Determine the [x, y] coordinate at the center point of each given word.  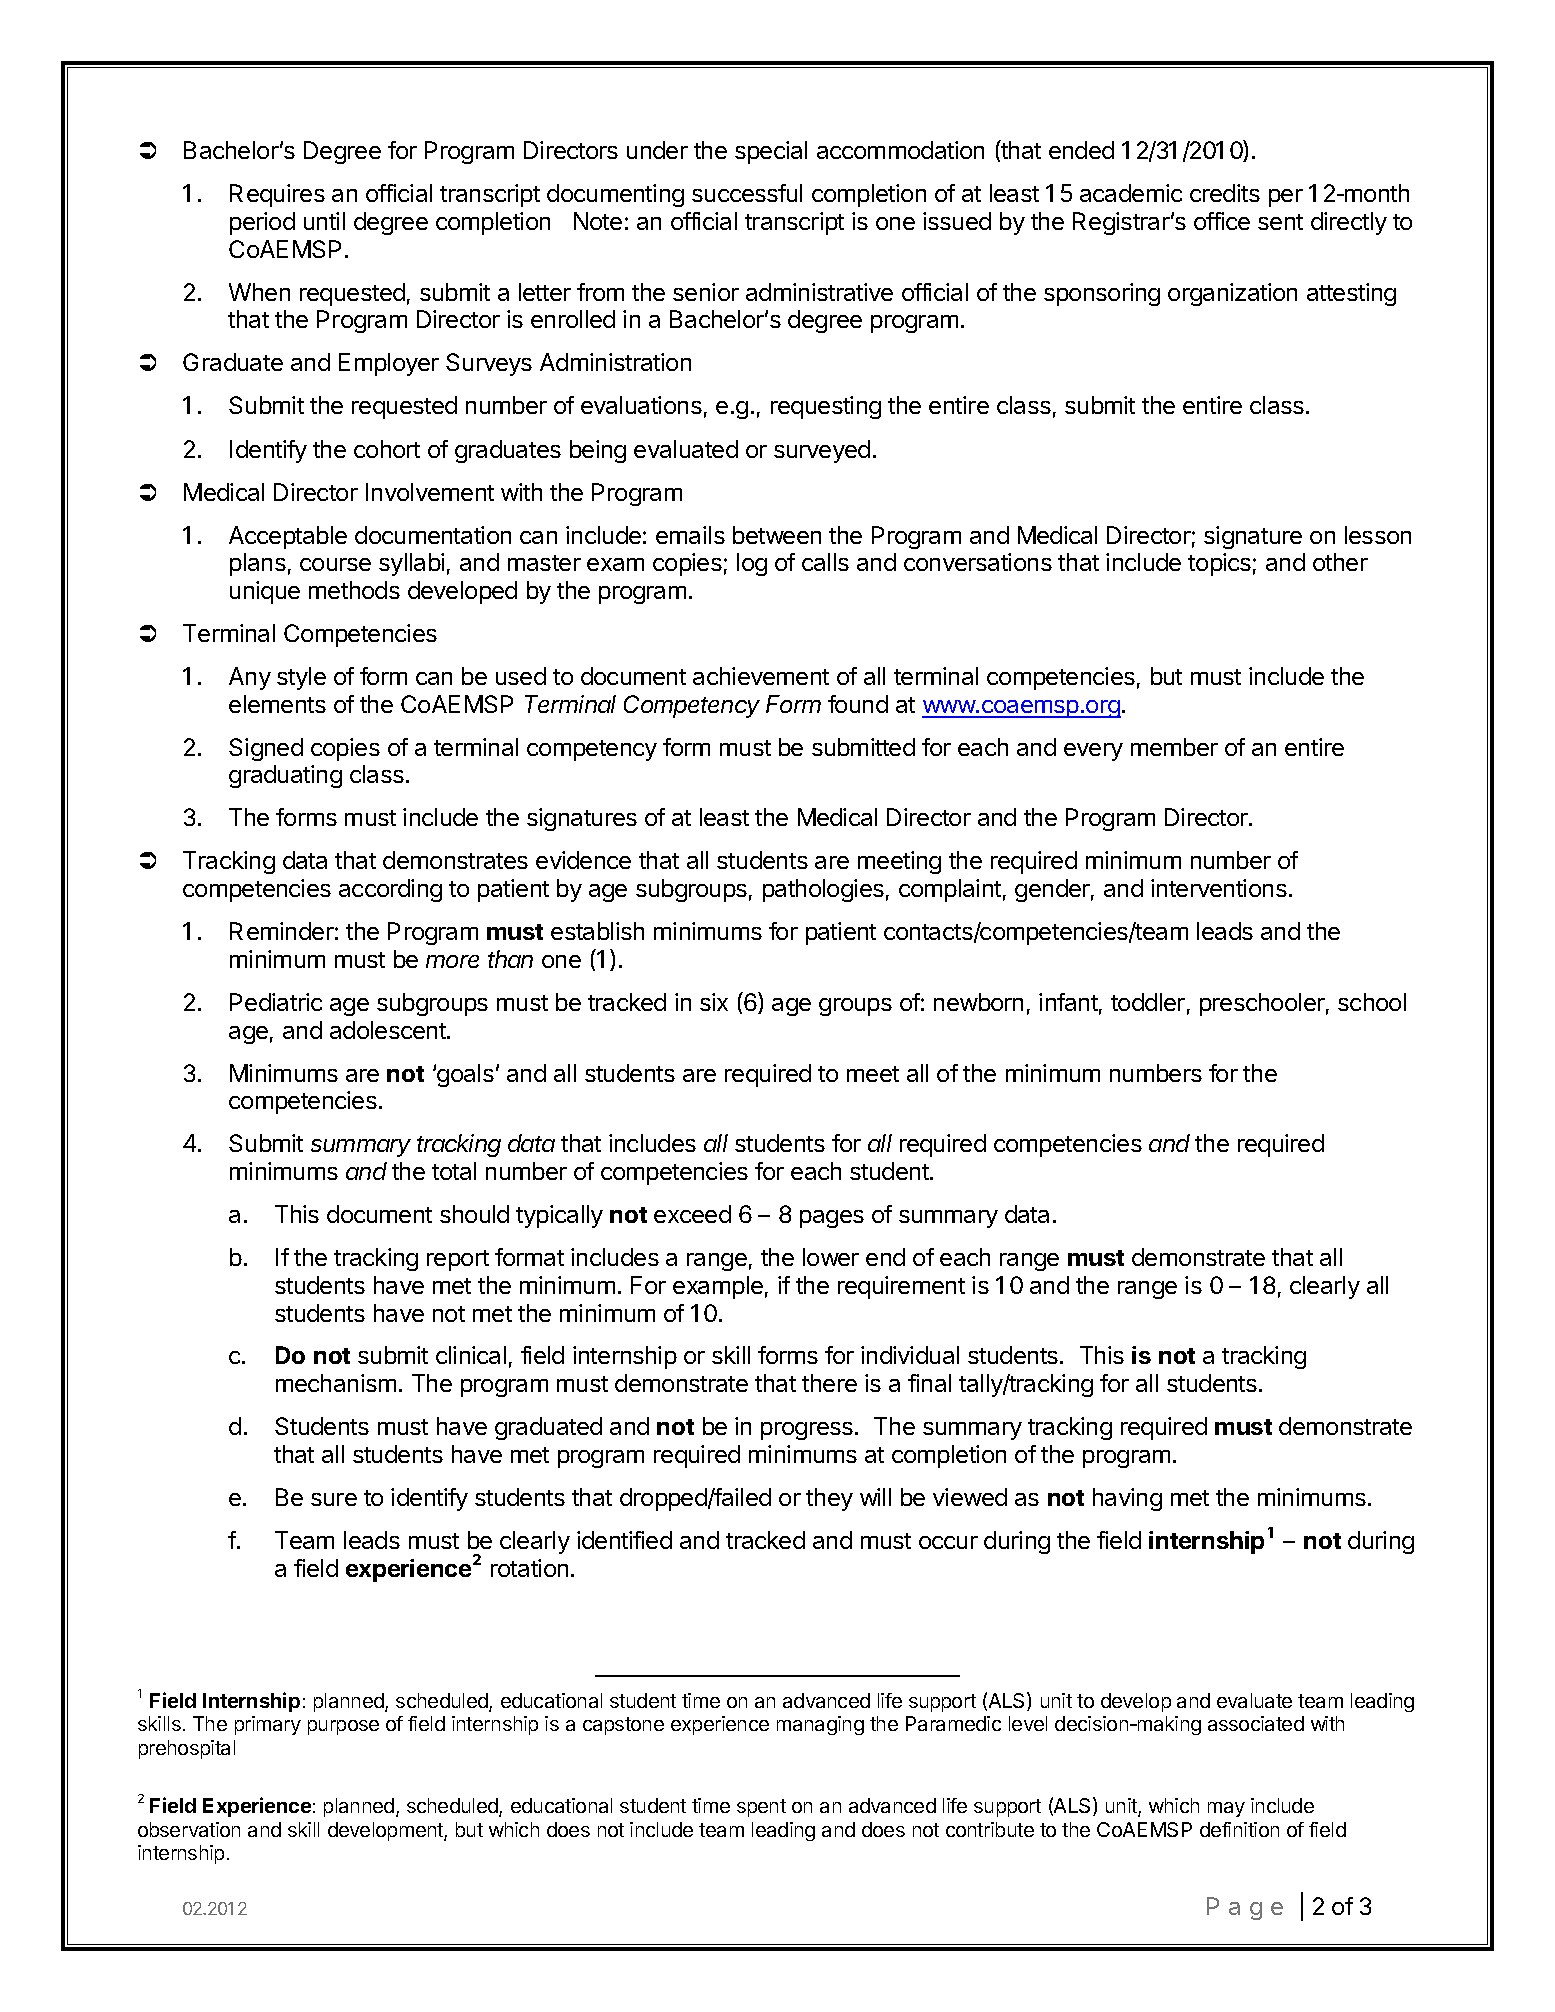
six [714, 1002]
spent [761, 1808]
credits [1225, 193]
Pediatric [276, 1002]
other [1340, 562]
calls [825, 562]
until [324, 221]
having [1127, 1499]
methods [354, 590]
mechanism [336, 1383]
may [1226, 1809]
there [829, 1383]
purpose [343, 1727]
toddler [1148, 1002]
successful [747, 193]
